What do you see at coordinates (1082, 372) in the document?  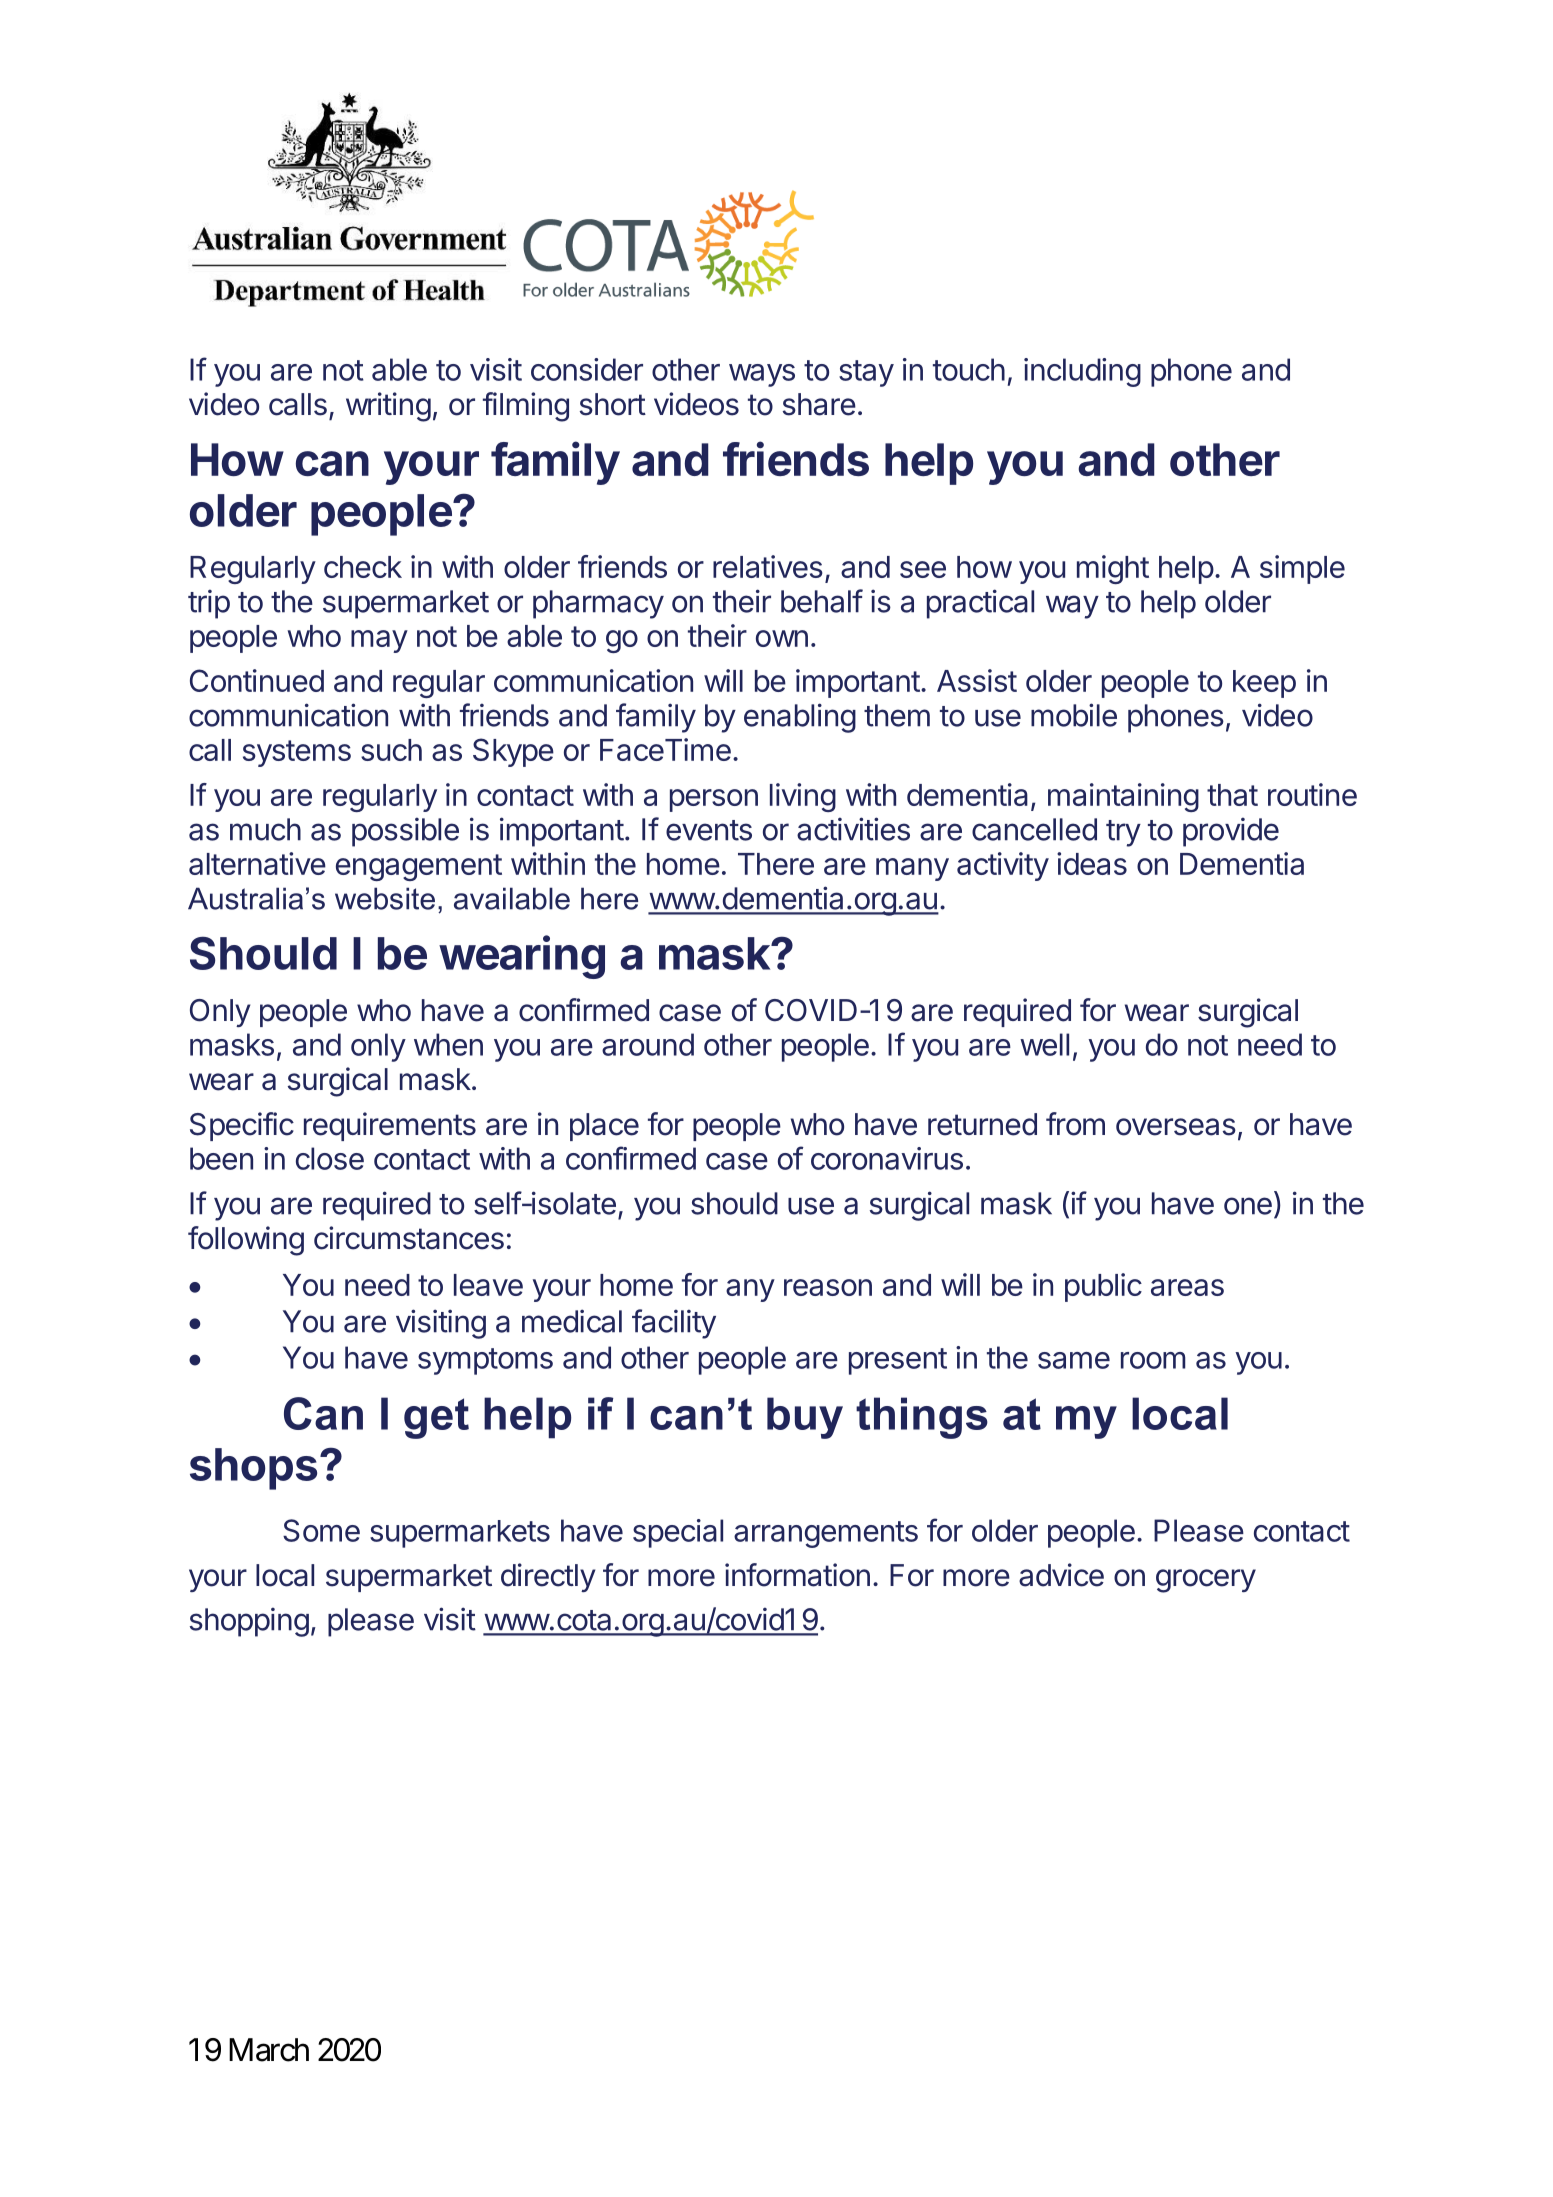 I see `including` at bounding box center [1082, 372].
